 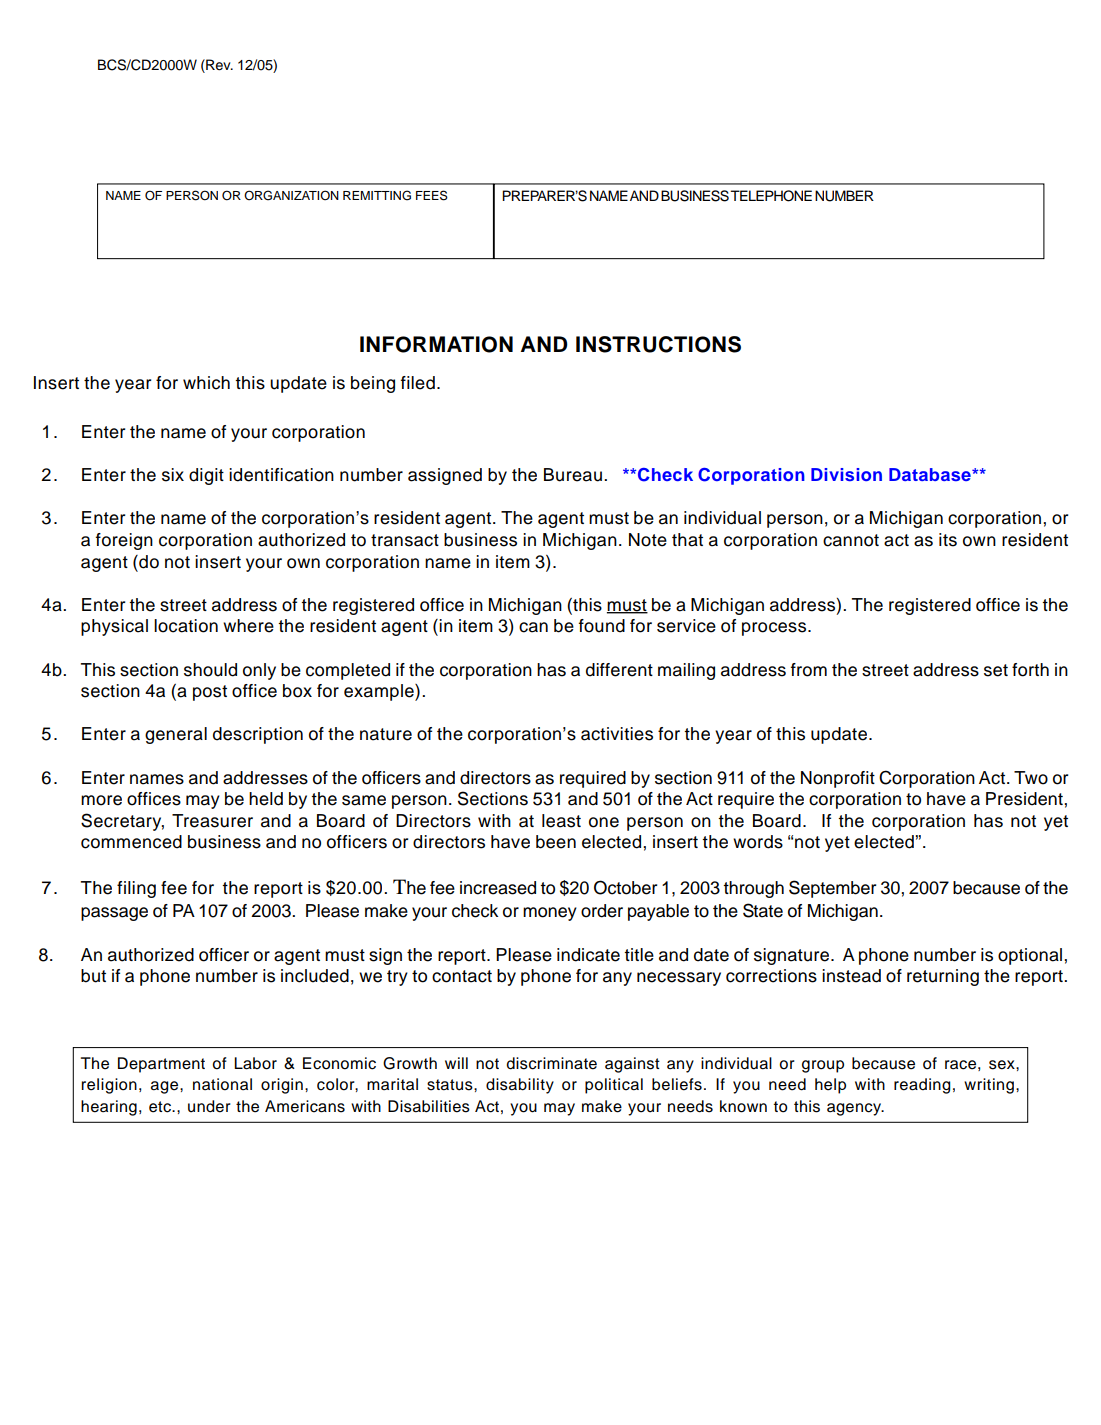 I want to click on INSTRUCTIONS, so click(x=658, y=344).
